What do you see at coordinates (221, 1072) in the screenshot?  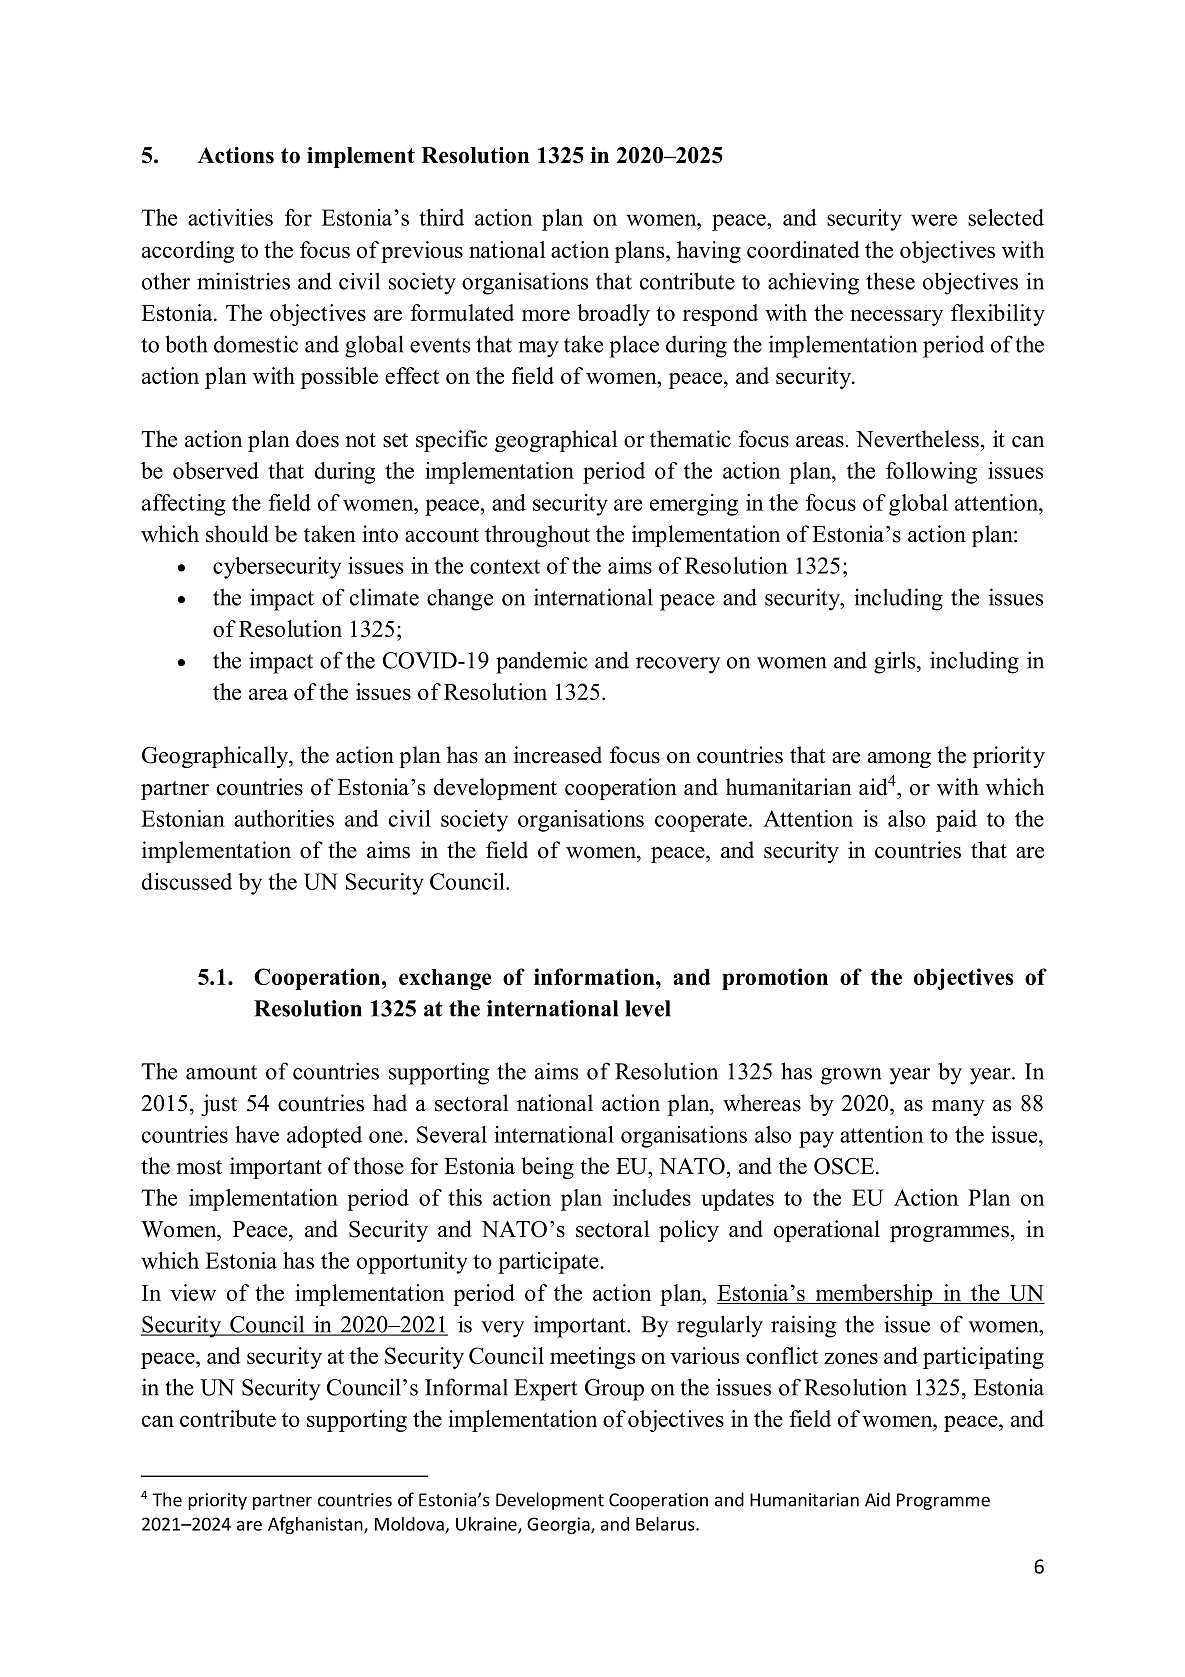 I see `amount` at bounding box center [221, 1072].
